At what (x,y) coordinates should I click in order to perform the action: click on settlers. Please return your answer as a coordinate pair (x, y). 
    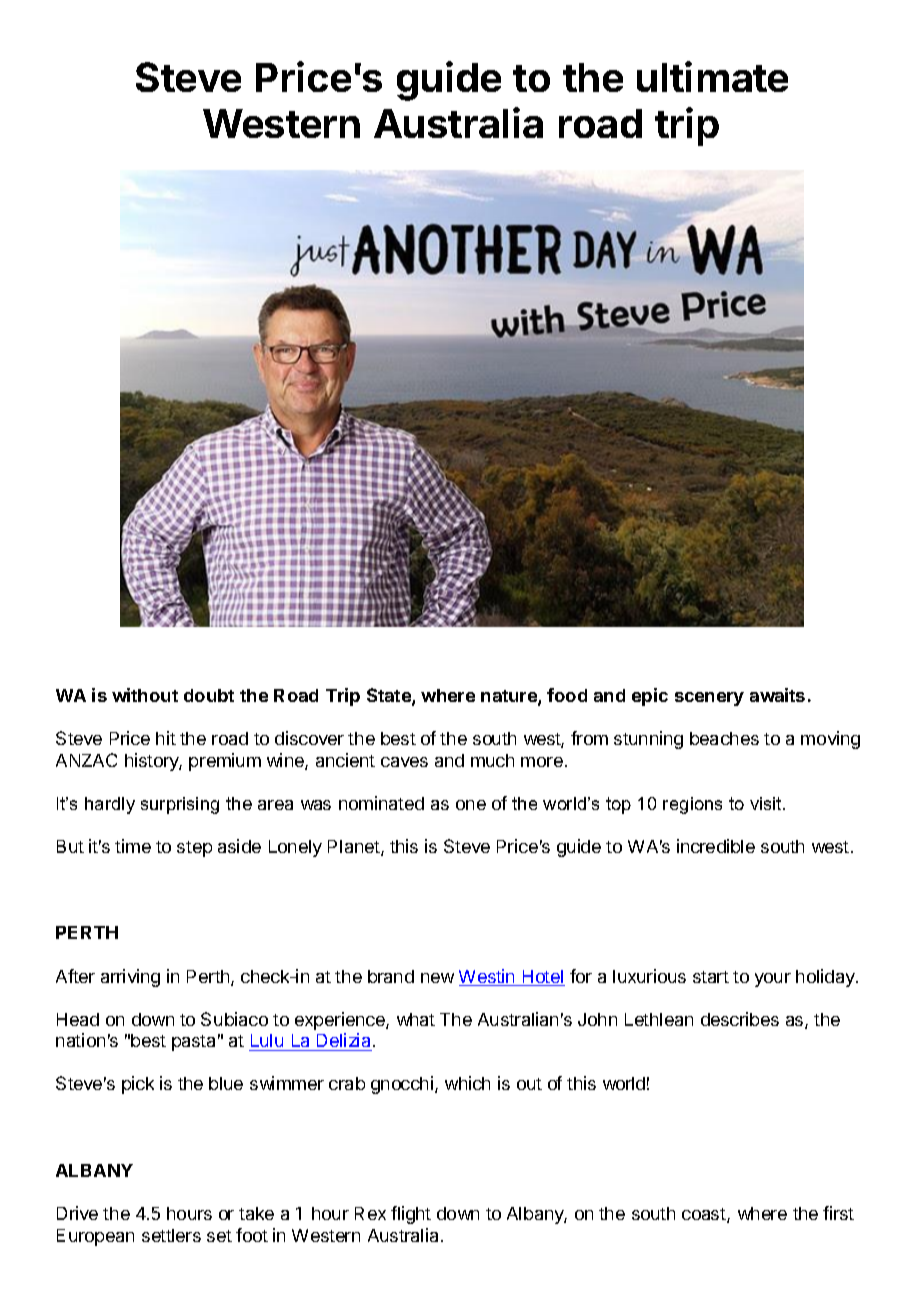
    Looking at the image, I should click on (171, 1235).
